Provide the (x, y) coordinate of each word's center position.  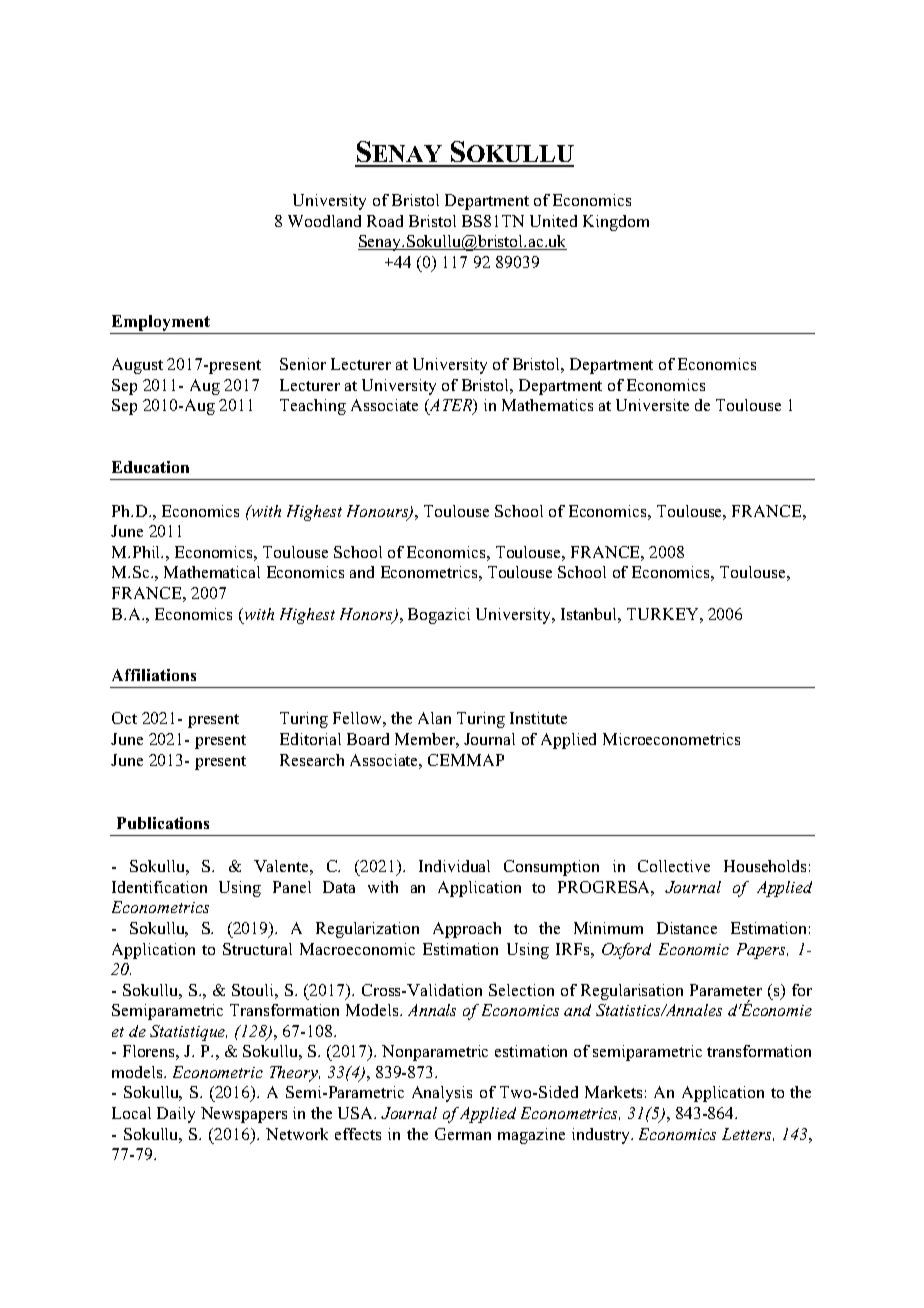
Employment (161, 324)
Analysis (442, 1094)
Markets (613, 1092)
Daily (176, 1115)
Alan (434, 718)
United (553, 221)
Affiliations (154, 675)
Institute (538, 718)
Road (385, 221)
